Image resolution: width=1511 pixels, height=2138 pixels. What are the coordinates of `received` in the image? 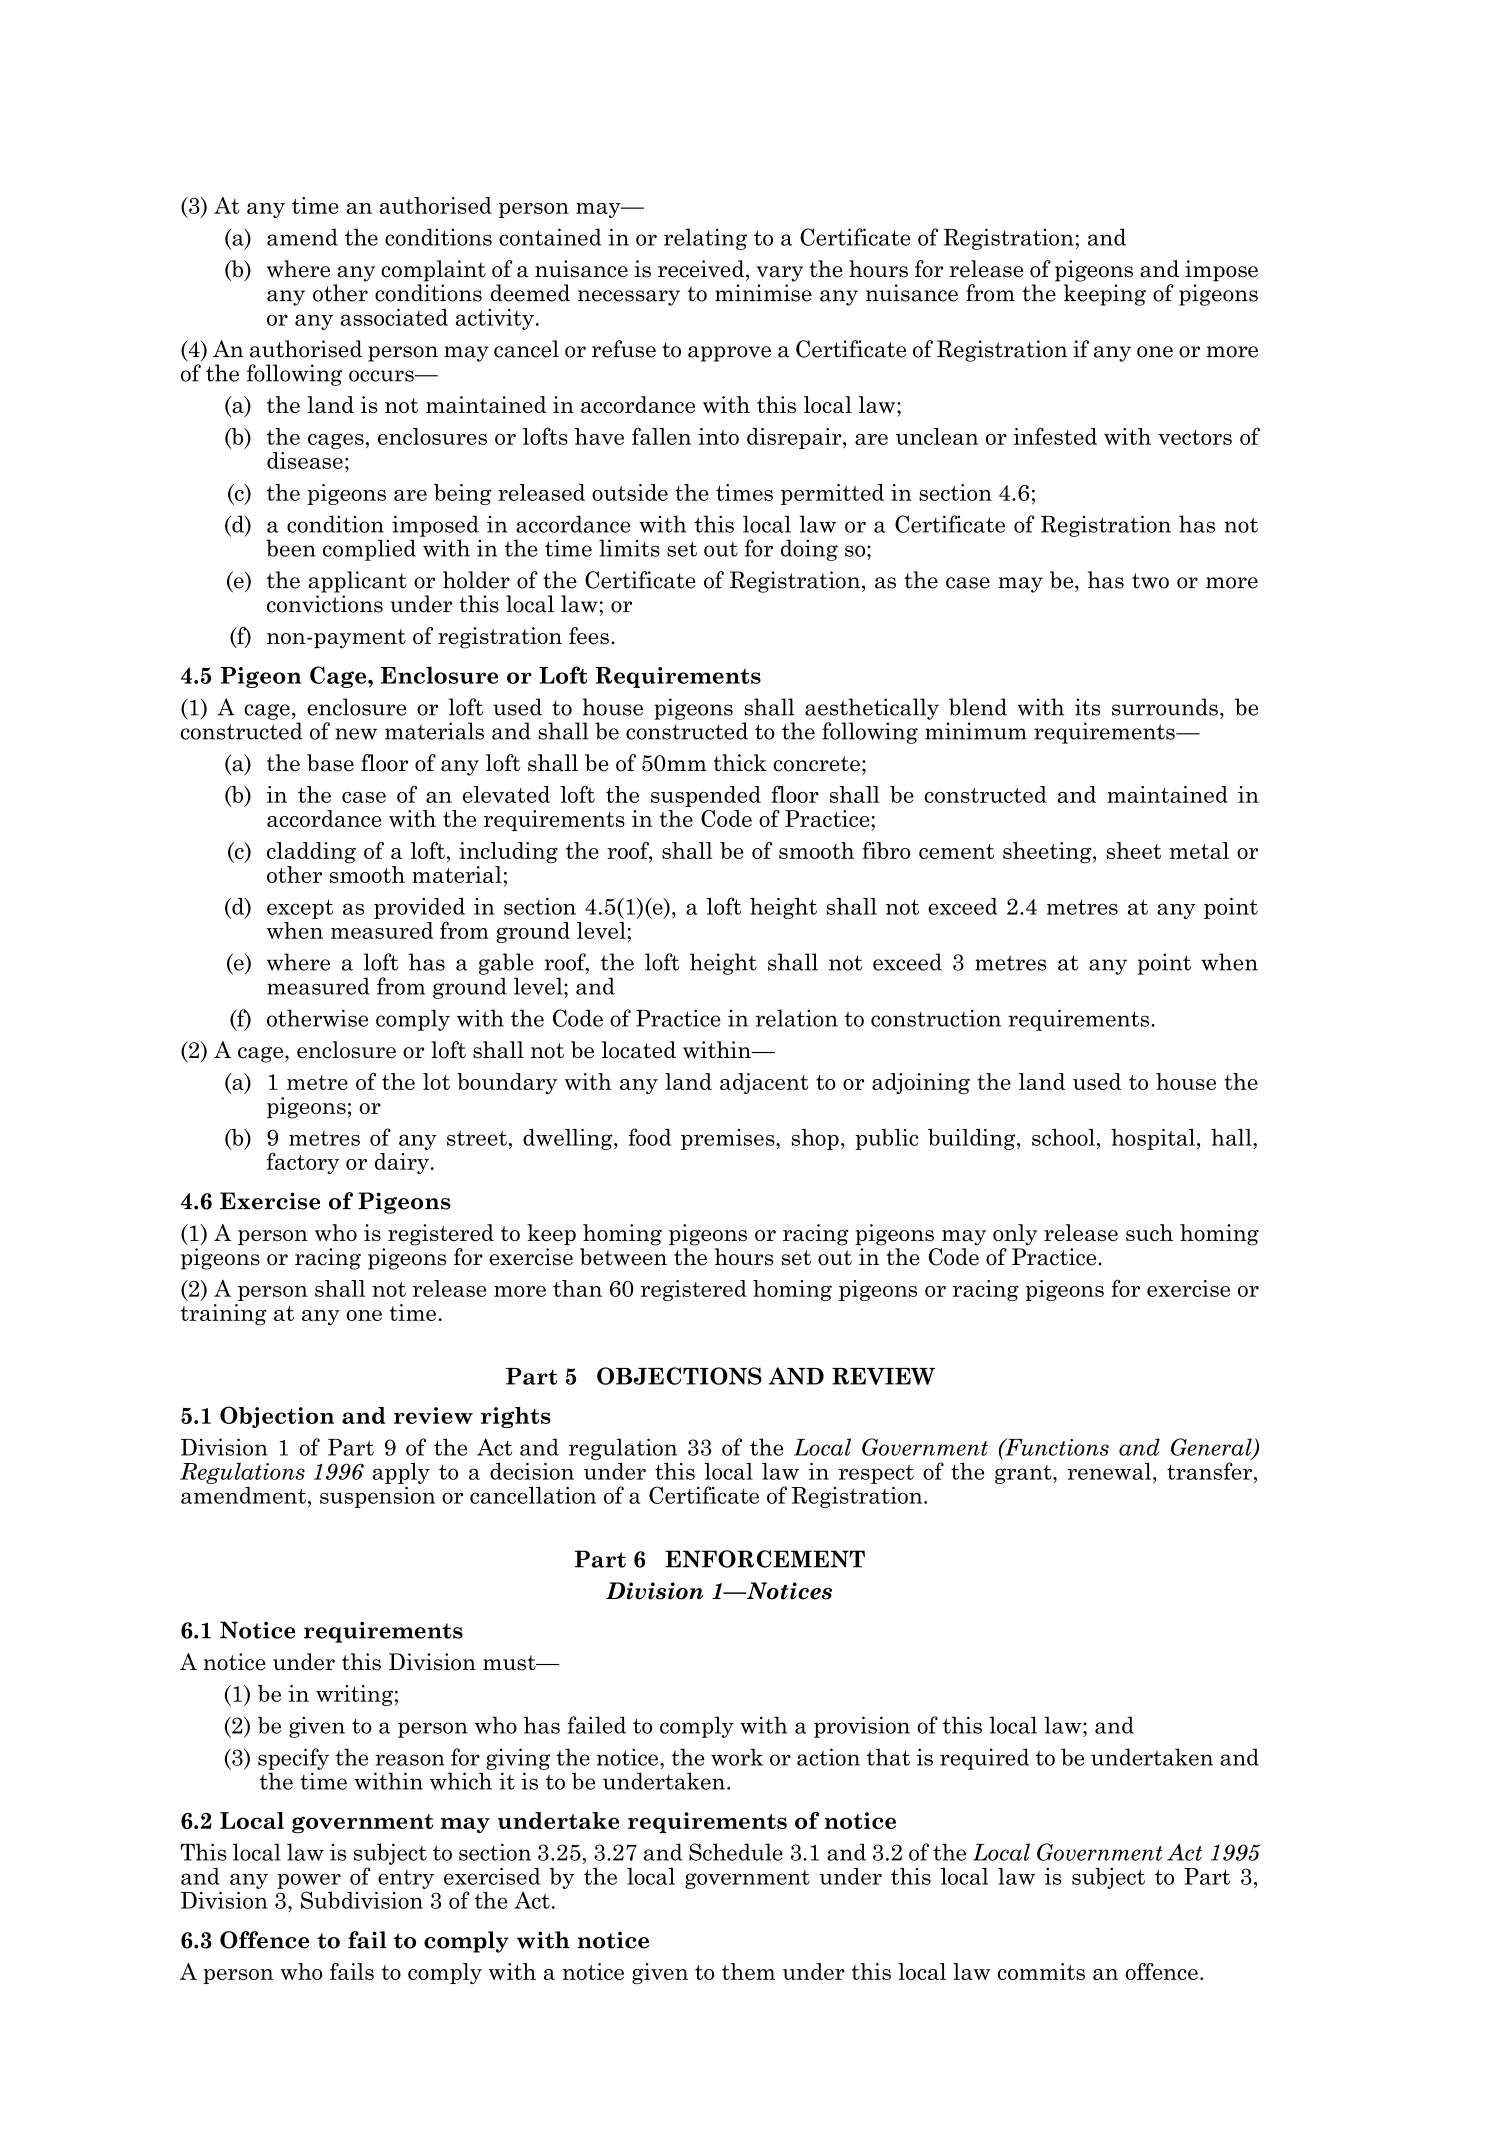 It's located at (702, 269).
